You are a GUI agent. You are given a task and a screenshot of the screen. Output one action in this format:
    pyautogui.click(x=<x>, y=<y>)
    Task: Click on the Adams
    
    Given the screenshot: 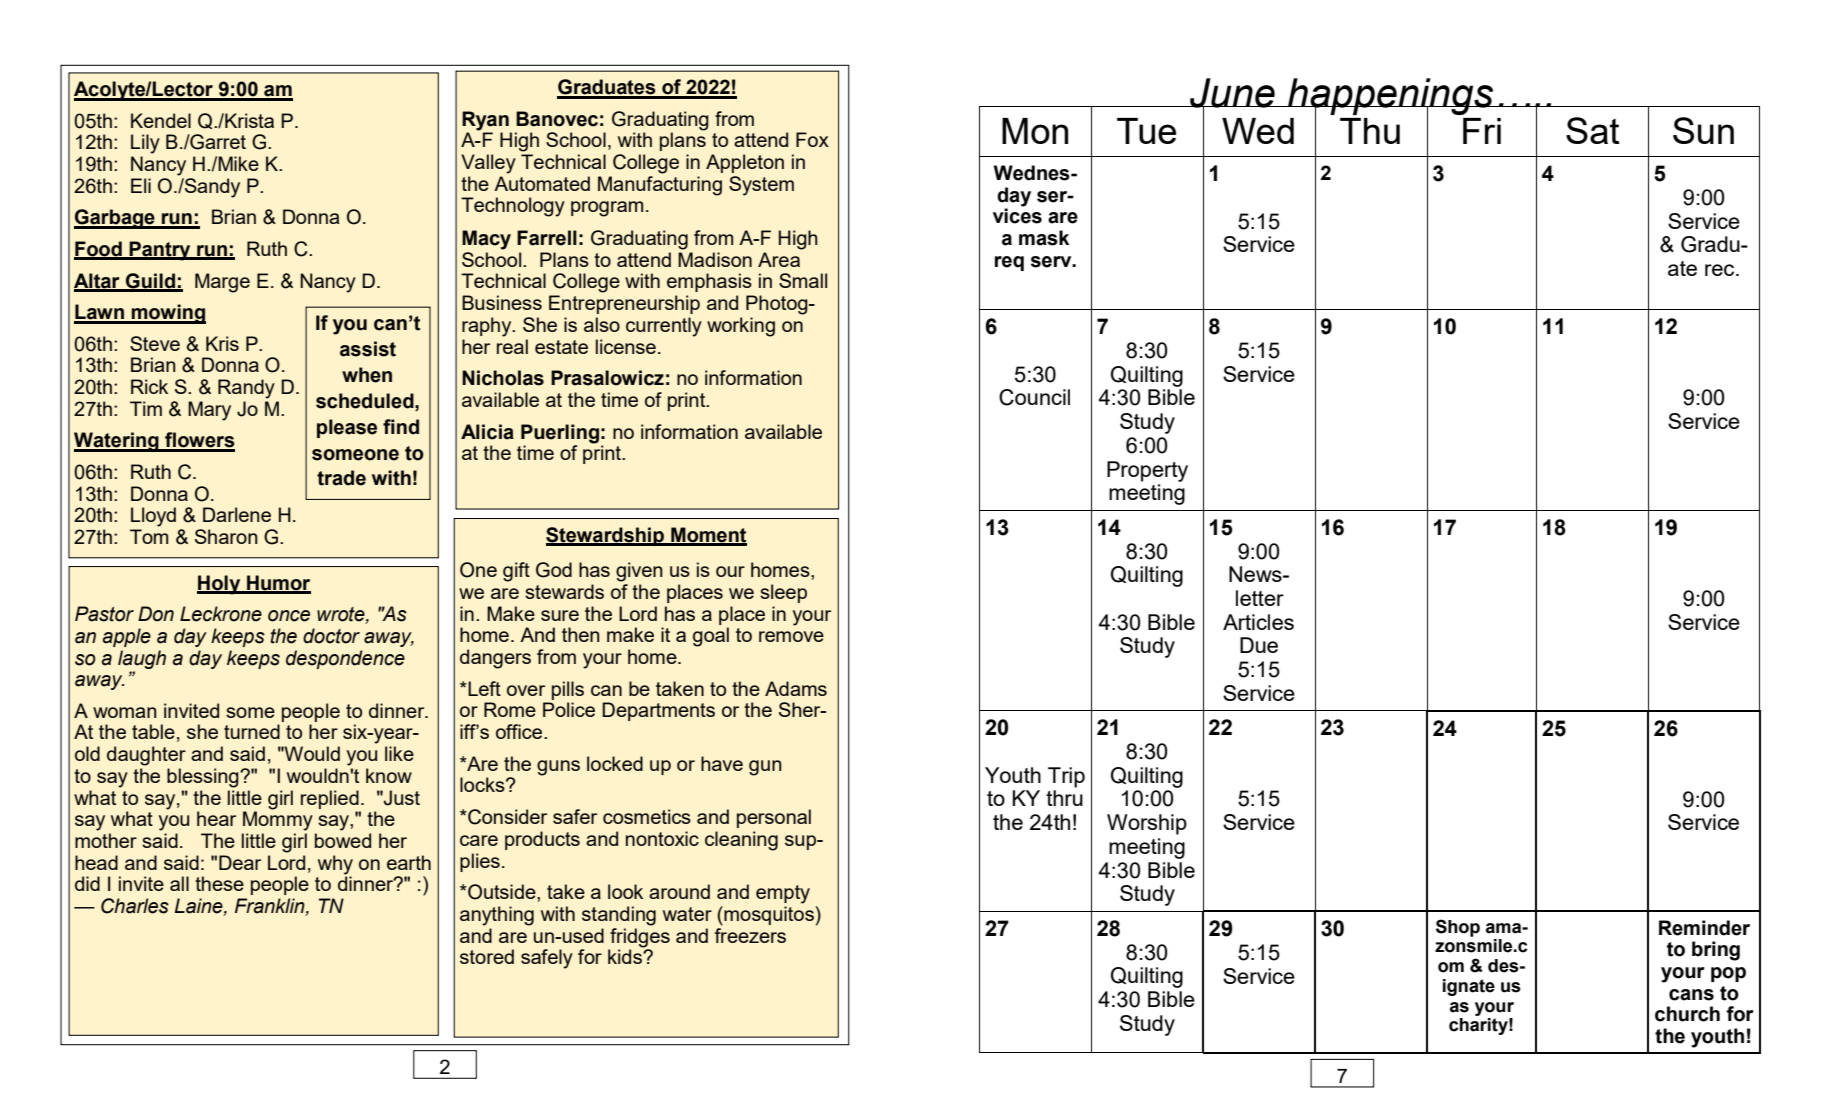 What is the action you would take?
    pyautogui.click(x=796, y=688)
